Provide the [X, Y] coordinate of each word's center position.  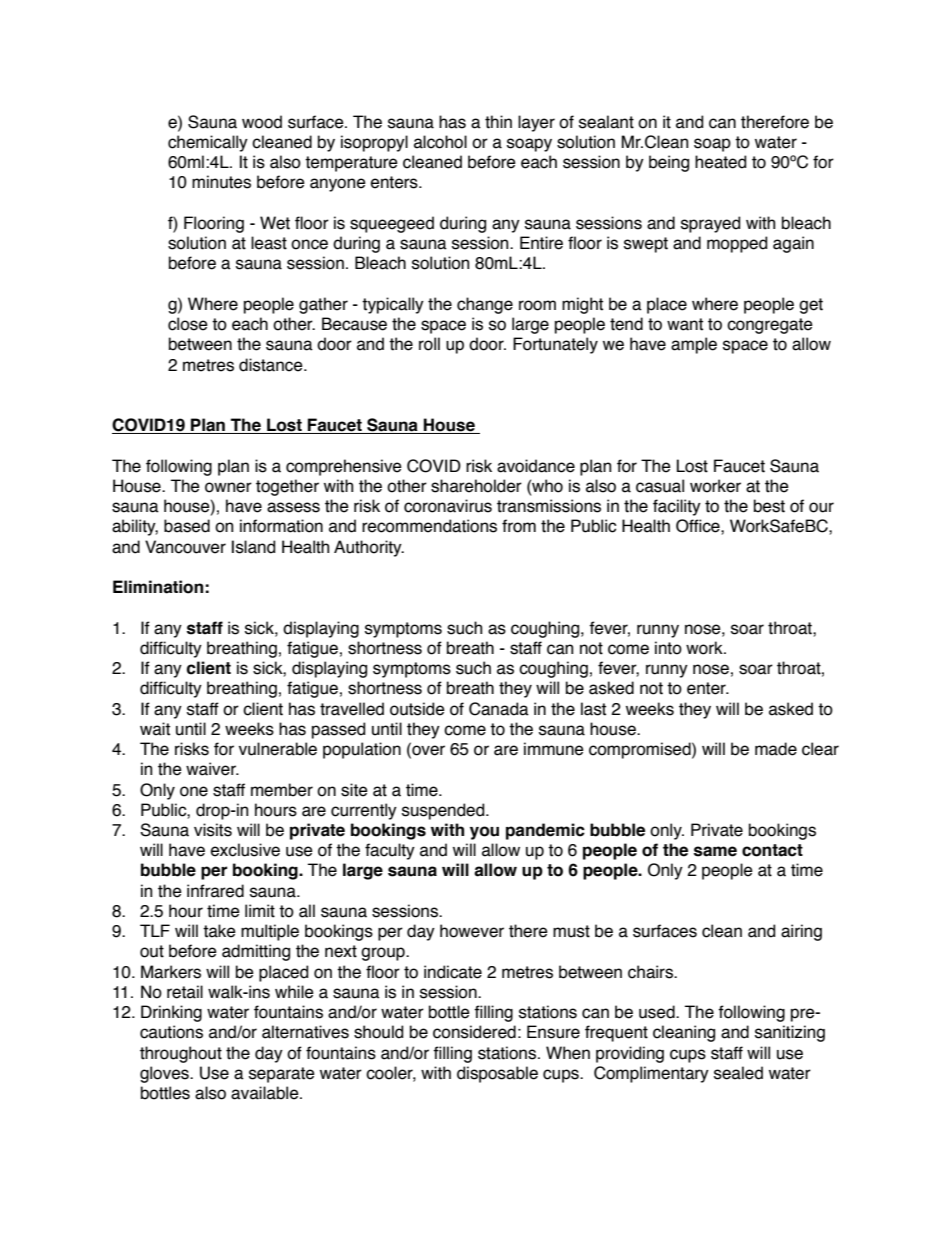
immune [554, 749]
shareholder [476, 486]
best [769, 506]
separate [282, 1075]
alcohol [440, 142]
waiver [212, 769]
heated [720, 162]
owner [228, 487]
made [776, 749]
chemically [208, 143]
